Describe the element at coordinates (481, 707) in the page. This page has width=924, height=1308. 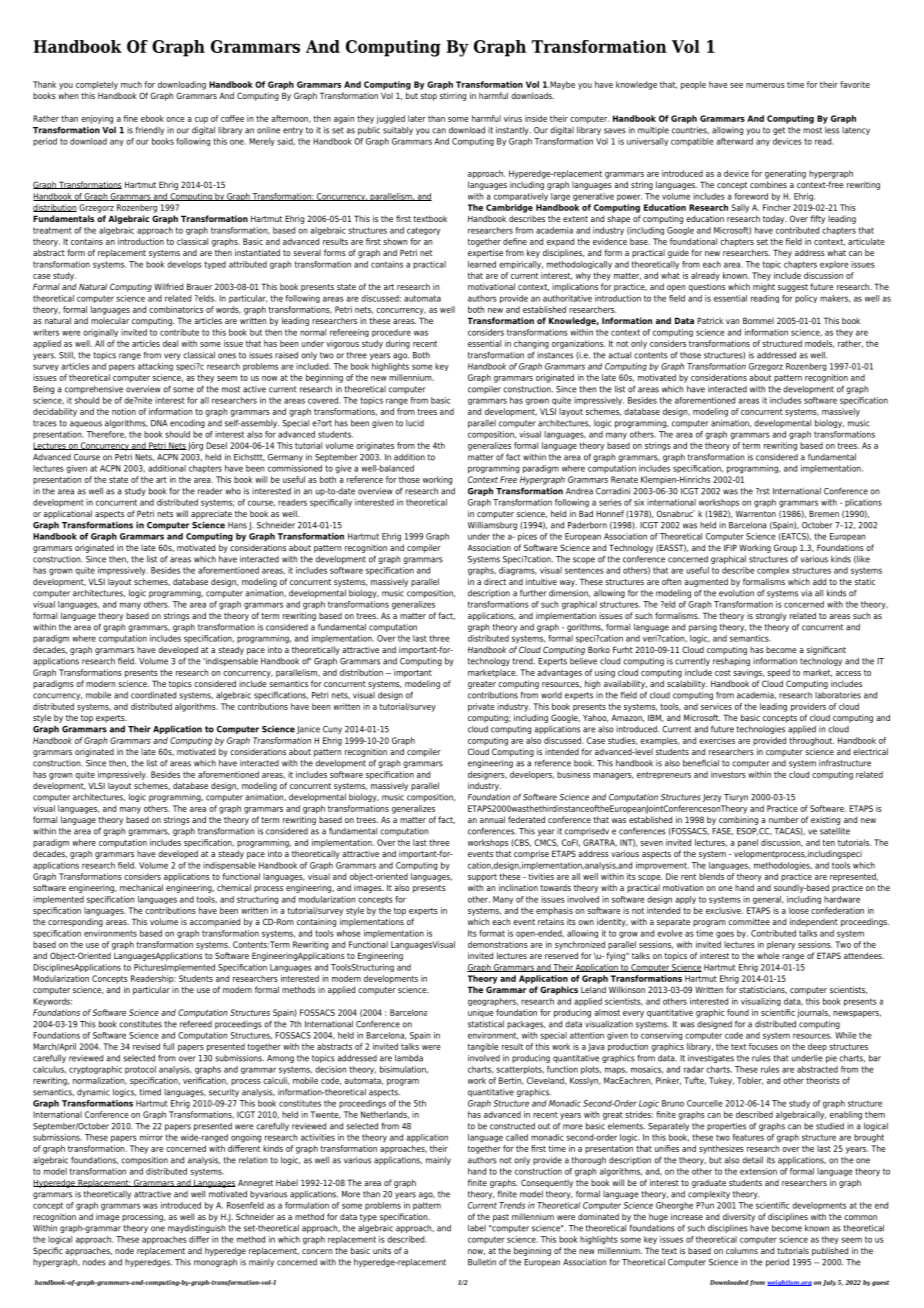
I see `private` at that location.
